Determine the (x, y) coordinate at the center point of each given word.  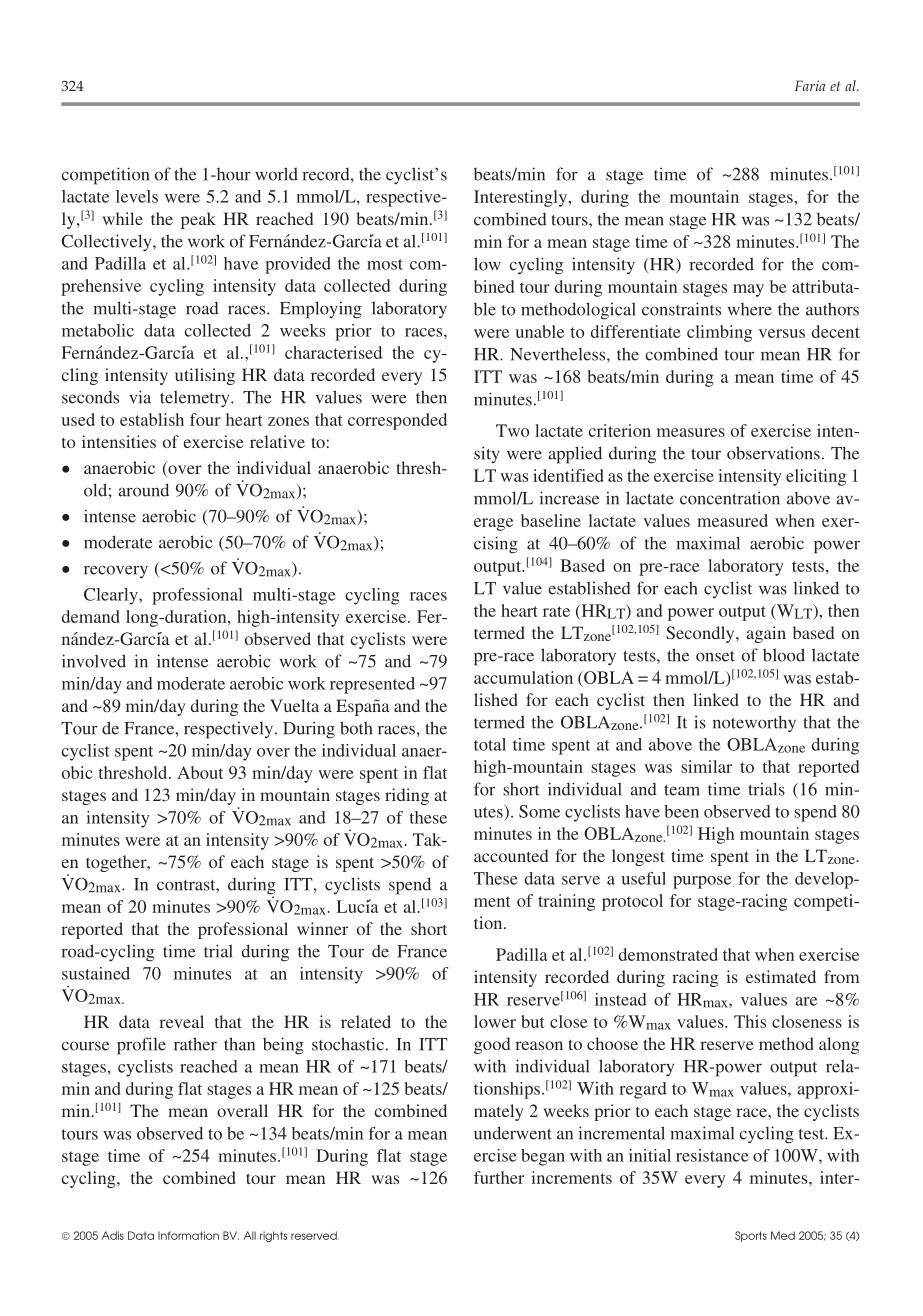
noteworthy (754, 724)
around (143, 490)
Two (512, 430)
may (748, 290)
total (490, 744)
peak (198, 220)
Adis (113, 1235)
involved (94, 661)
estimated (781, 976)
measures (691, 432)
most (385, 264)
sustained (96, 973)
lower (495, 1021)
